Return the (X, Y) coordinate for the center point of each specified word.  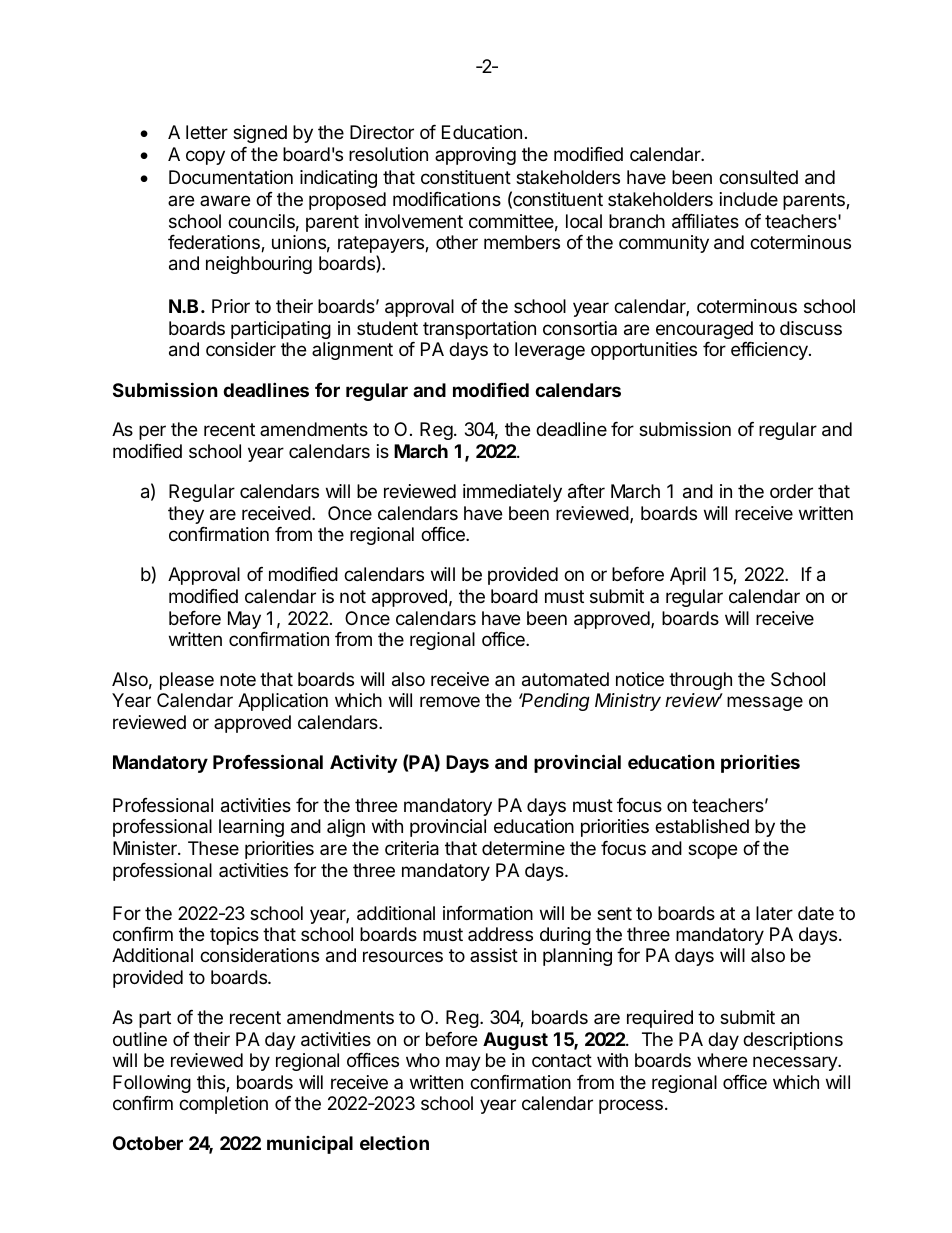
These (213, 848)
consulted (758, 177)
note (238, 679)
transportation (479, 330)
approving (475, 156)
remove (450, 701)
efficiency (770, 351)
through (700, 681)
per (152, 432)
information (488, 913)
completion (223, 1105)
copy (205, 157)
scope (712, 851)
